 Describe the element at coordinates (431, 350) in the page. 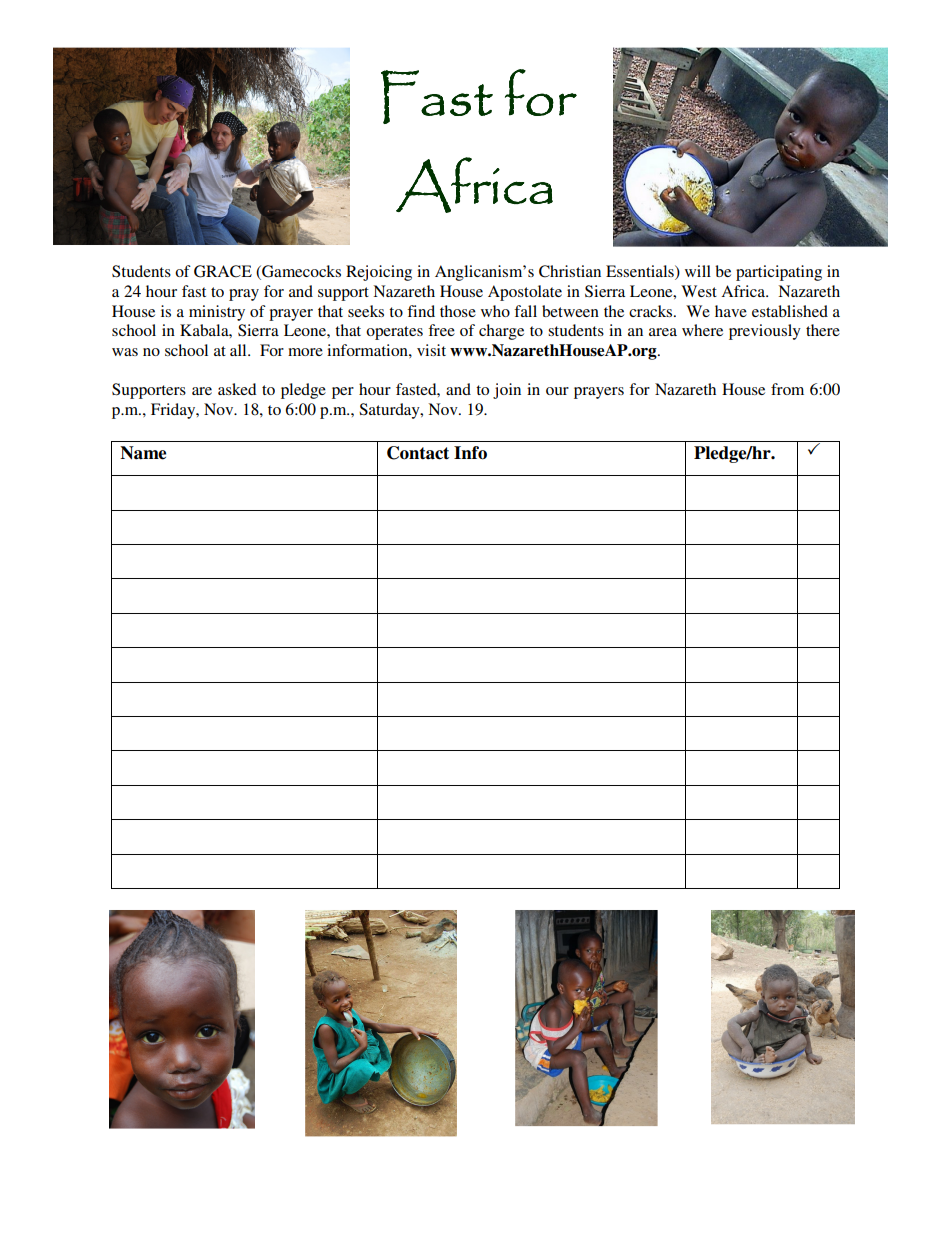

I see `visit` at that location.
